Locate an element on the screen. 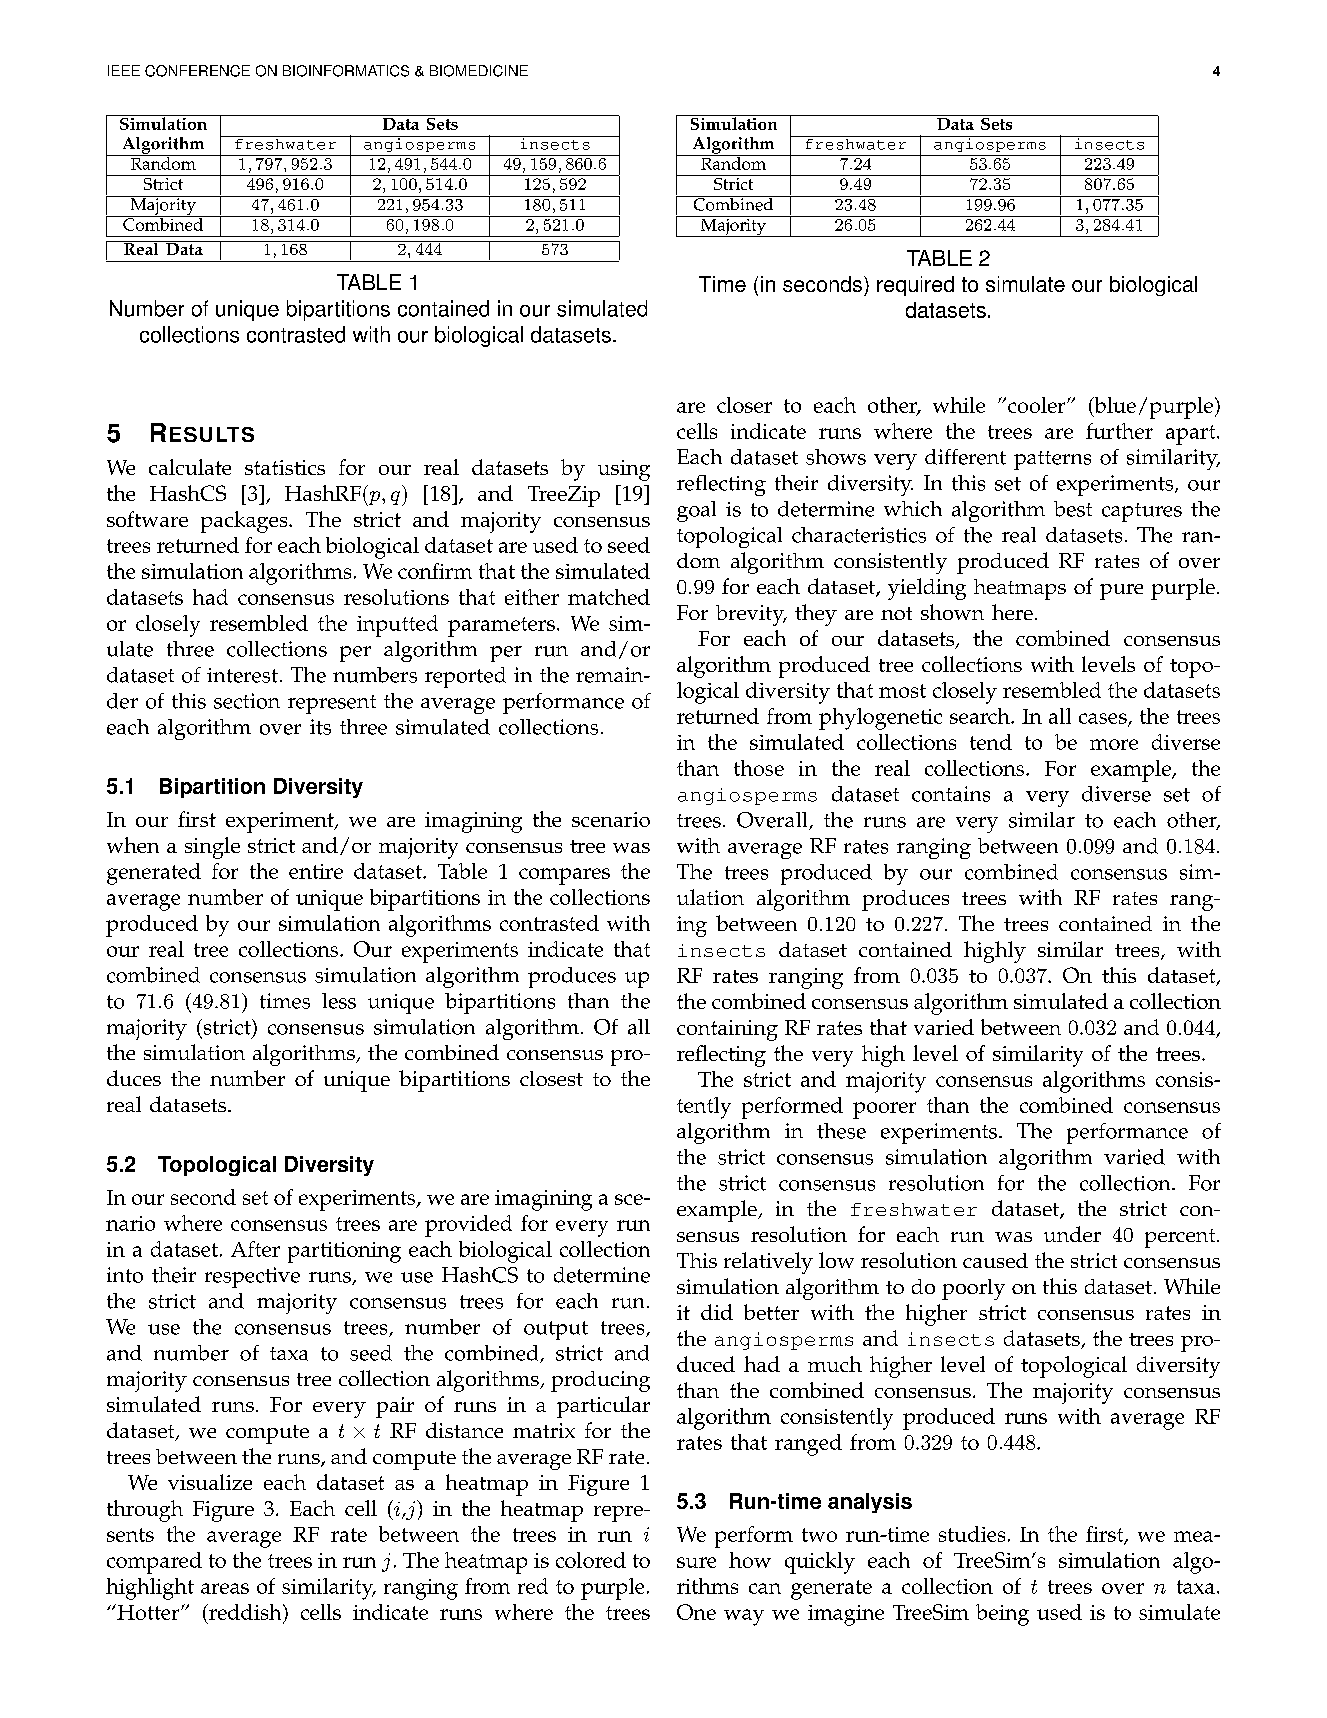  compares is located at coordinates (564, 876).
